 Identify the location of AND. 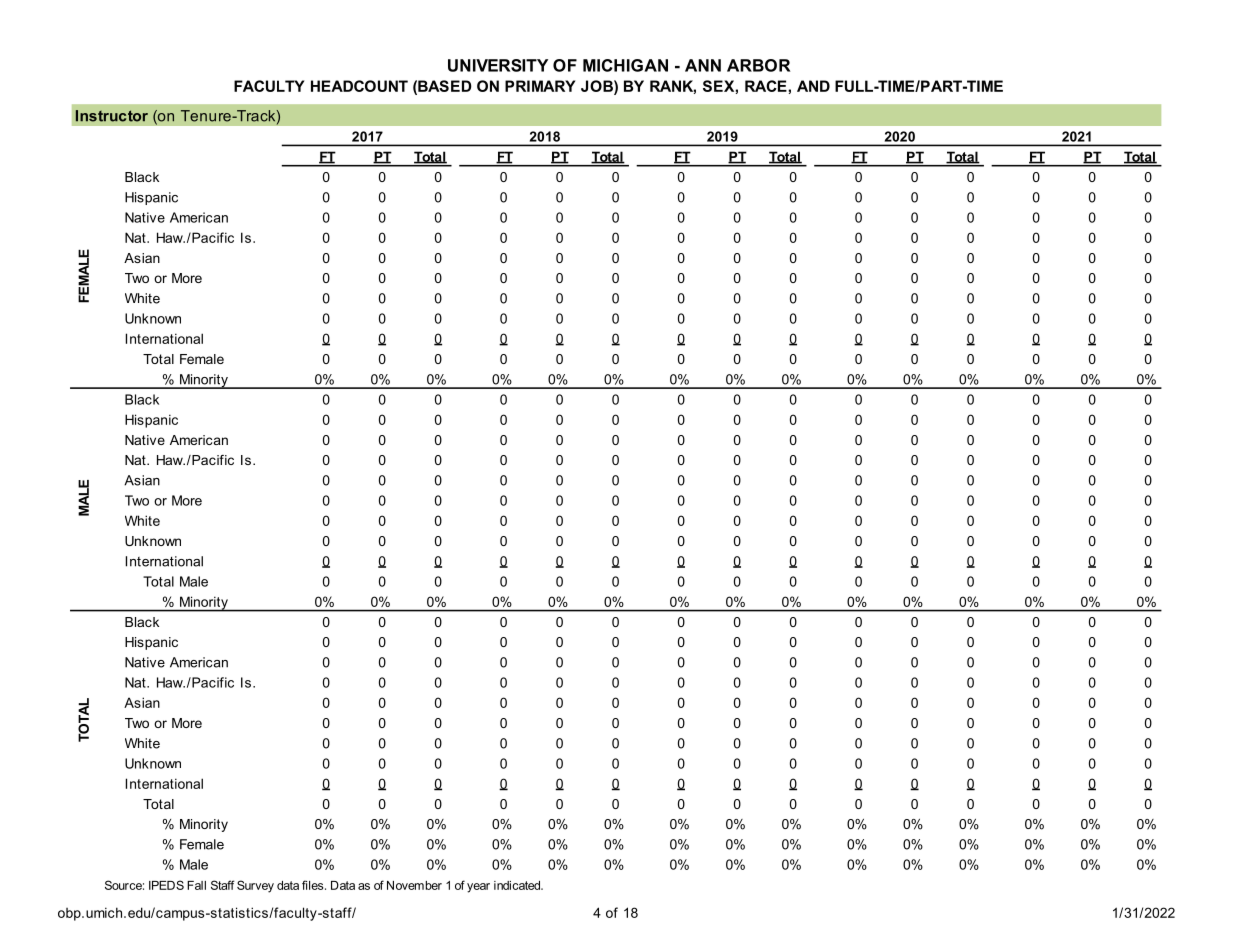
(813, 86).
